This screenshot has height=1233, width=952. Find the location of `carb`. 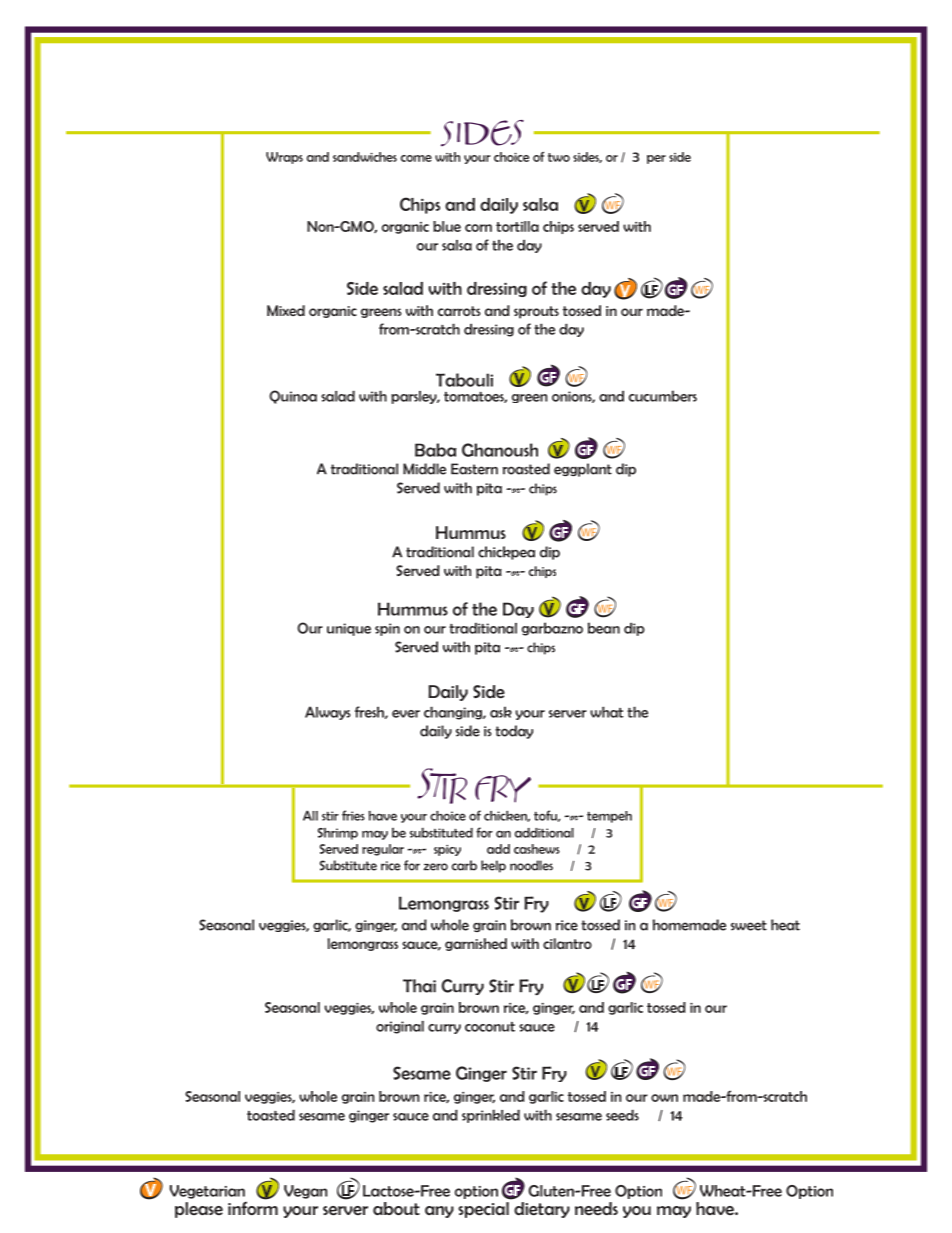

carb is located at coordinates (464, 865).
